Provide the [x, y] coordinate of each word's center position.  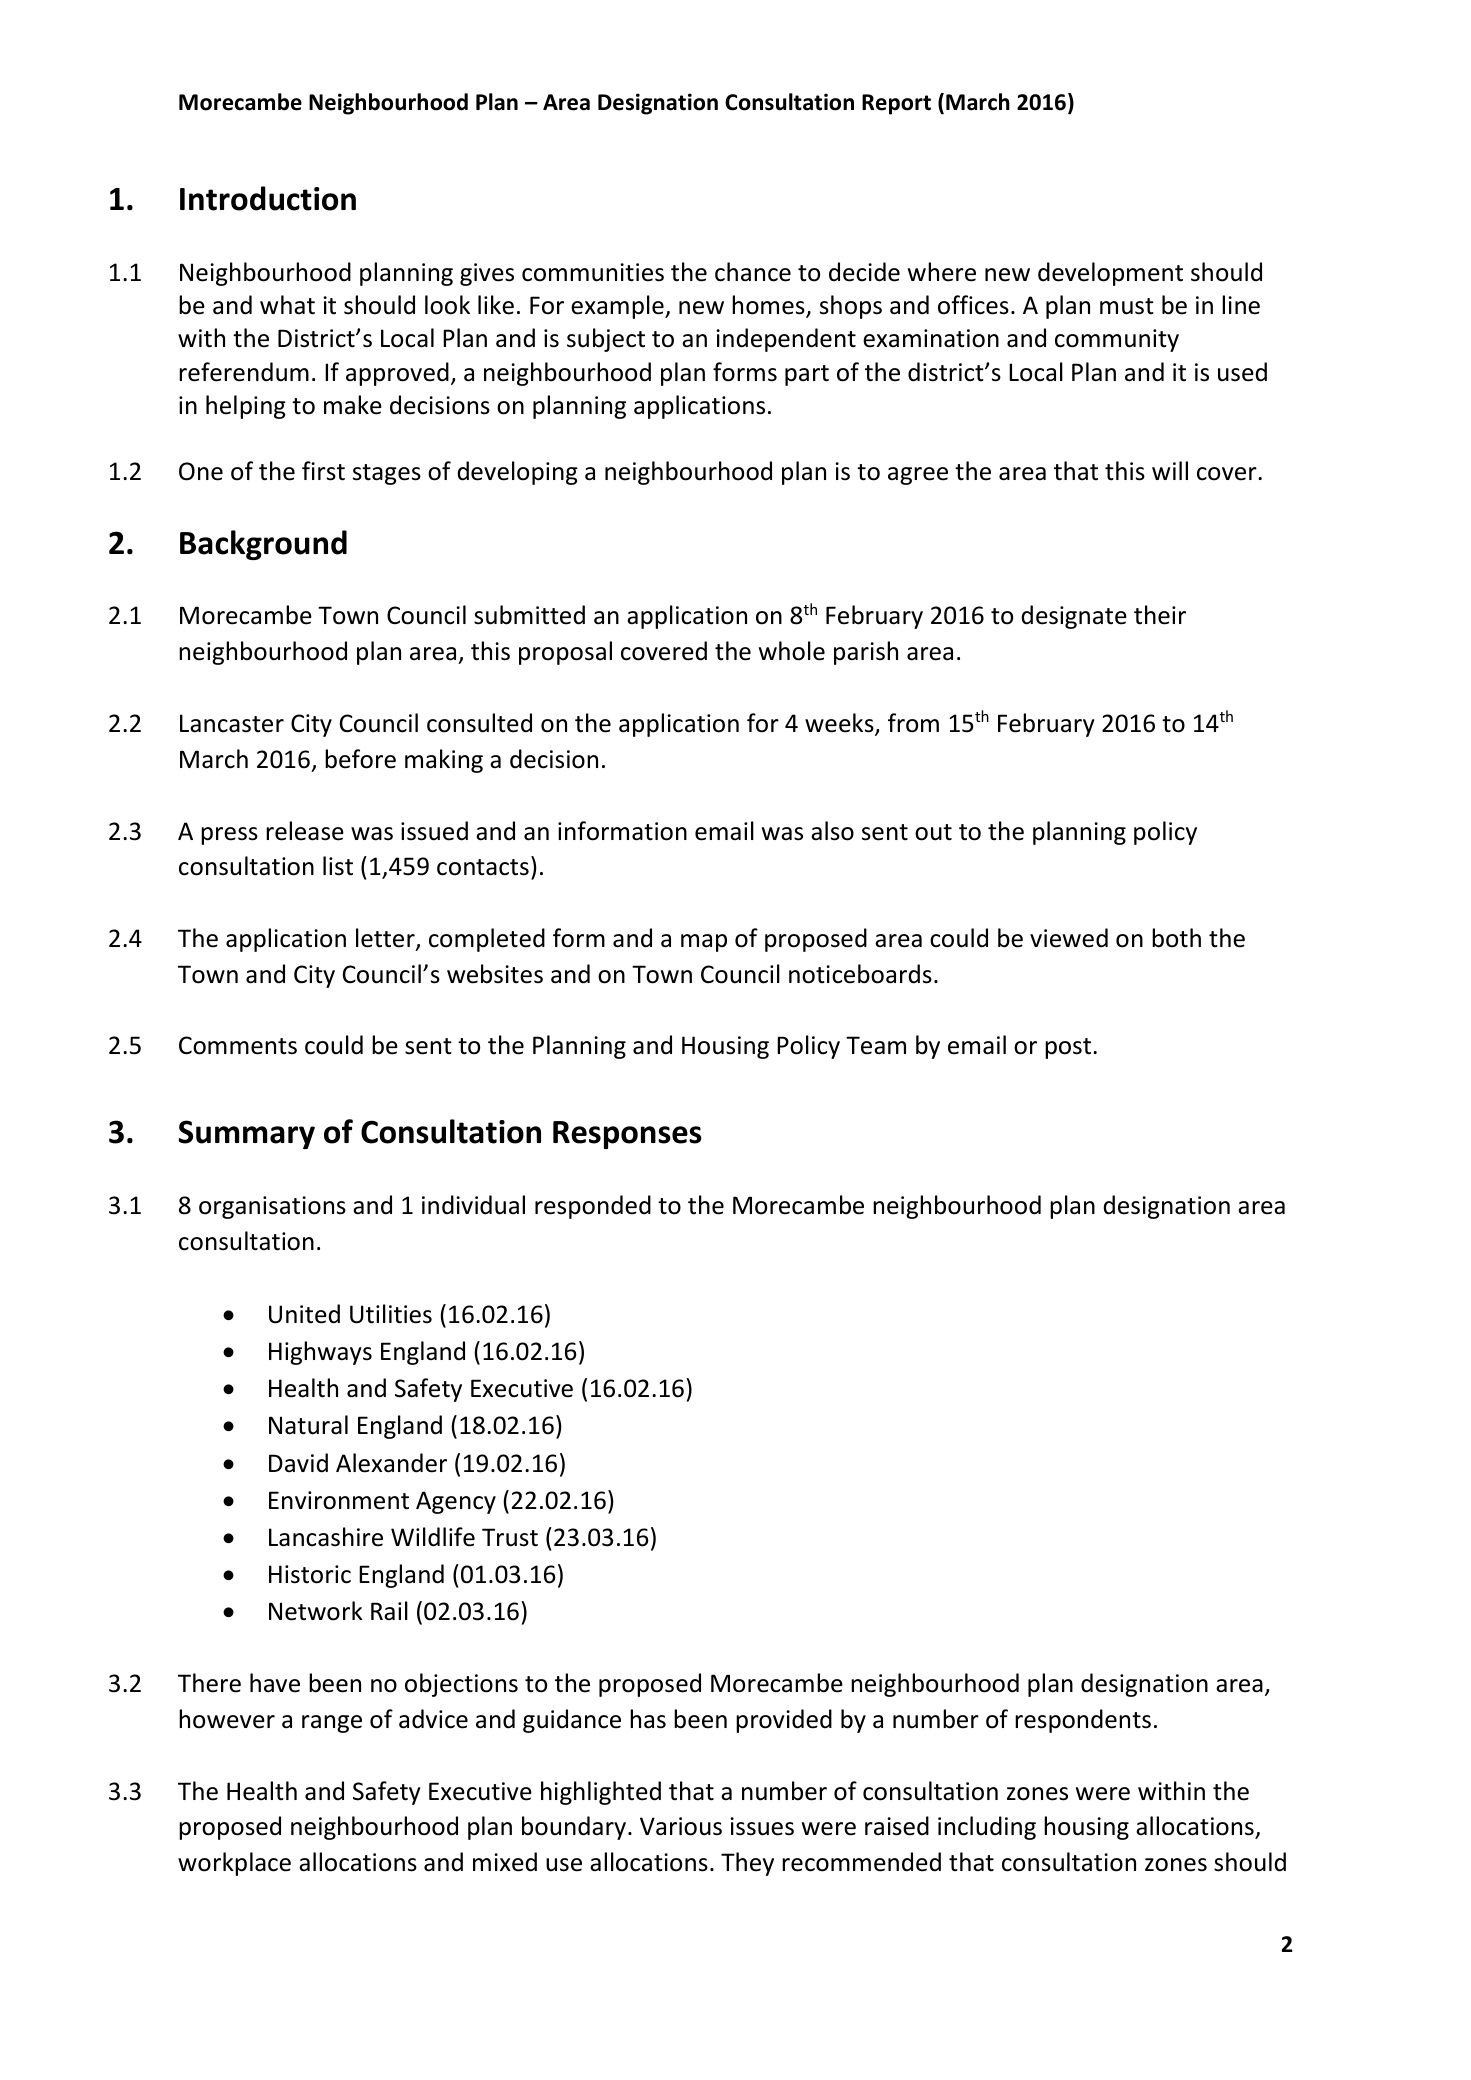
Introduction [268, 198]
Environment [339, 1500]
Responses [627, 1135]
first [323, 471]
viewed [1069, 938]
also [832, 831]
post [1068, 1048]
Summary [247, 1134]
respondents [1083, 1721]
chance [753, 272]
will [1170, 470]
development [1110, 274]
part [807, 375]
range [332, 1724]
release [305, 831]
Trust [510, 1537]
